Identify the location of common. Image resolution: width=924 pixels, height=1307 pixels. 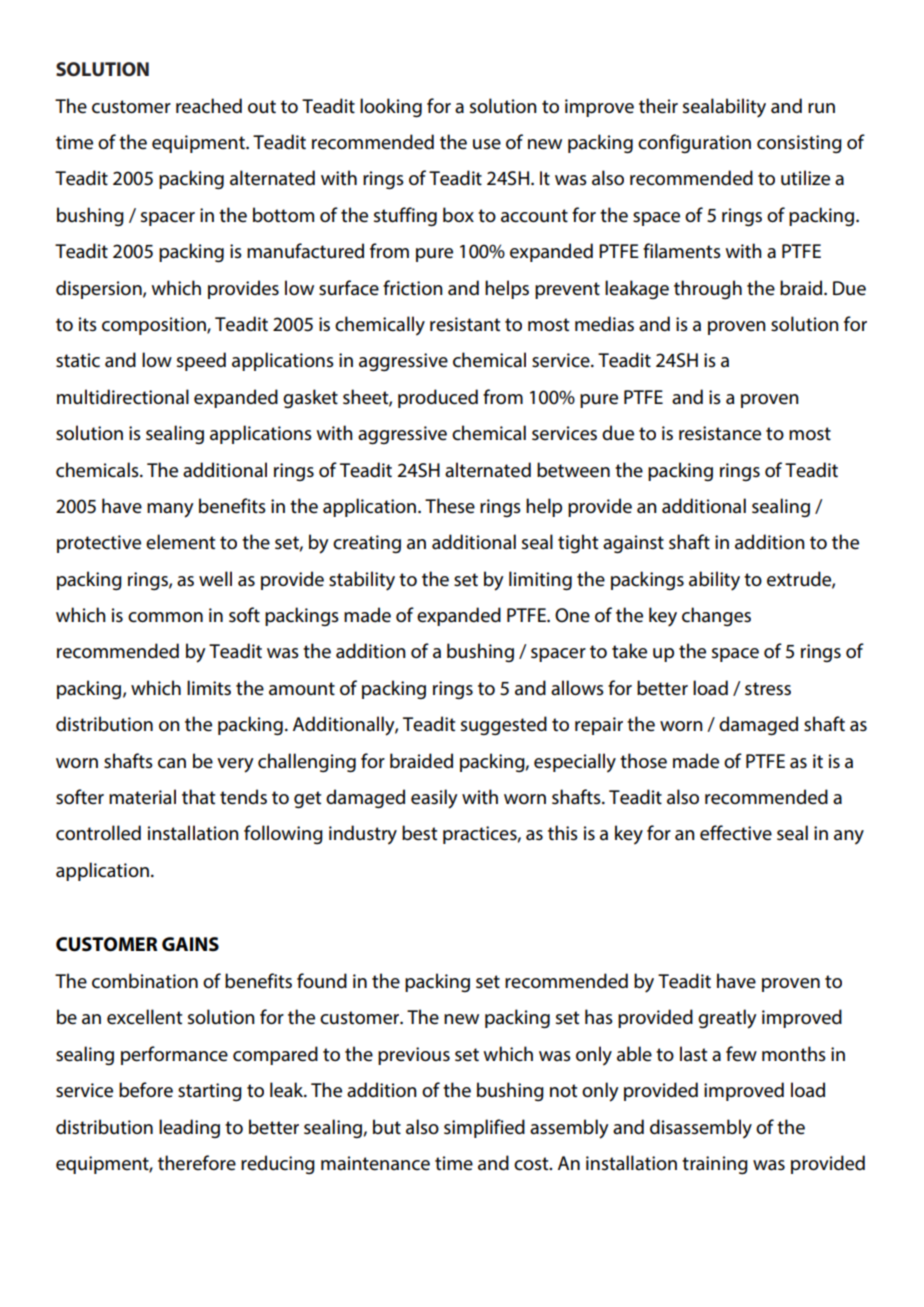
(165, 617).
